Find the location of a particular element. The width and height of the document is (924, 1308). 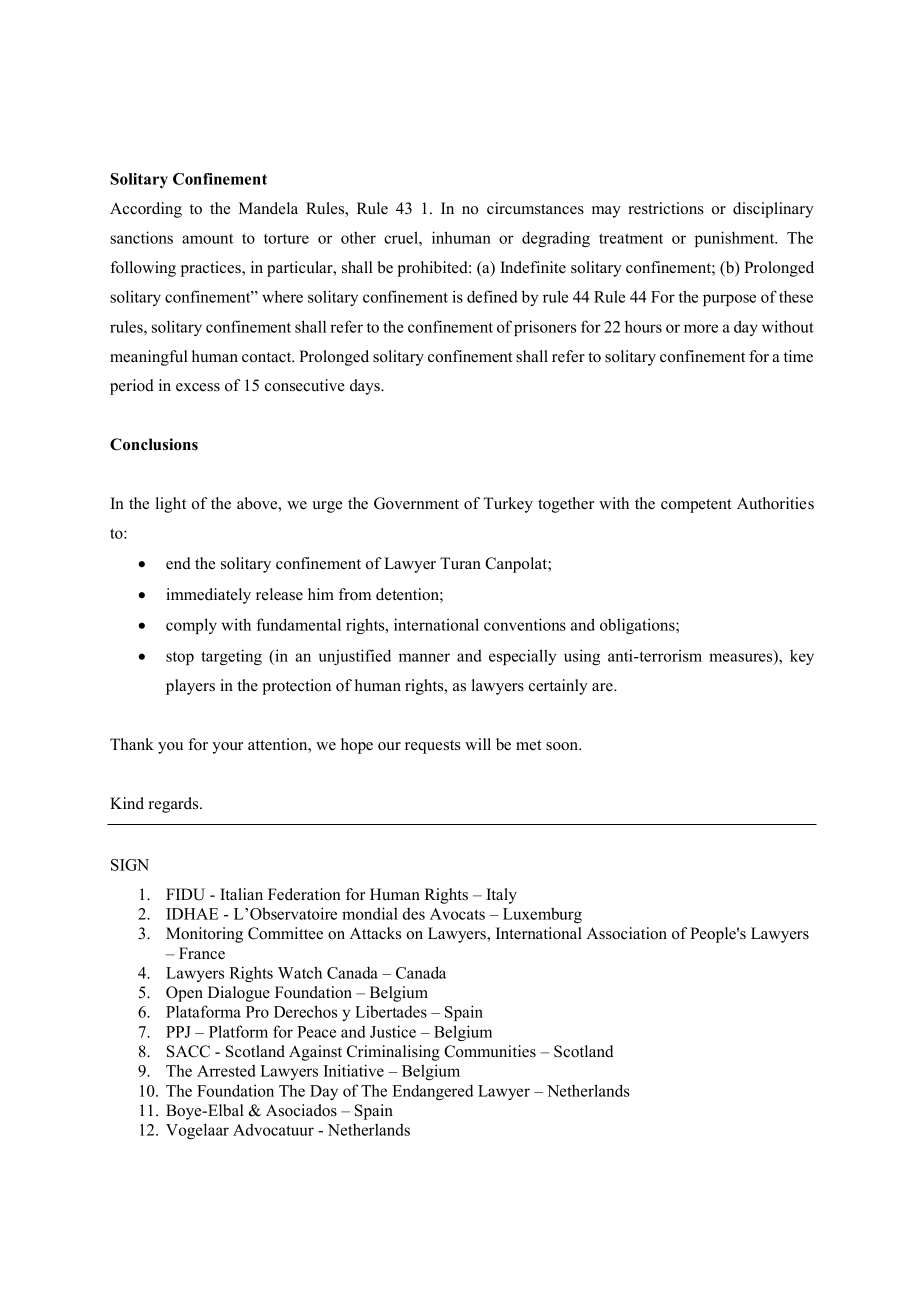

Turkey is located at coordinates (508, 505).
